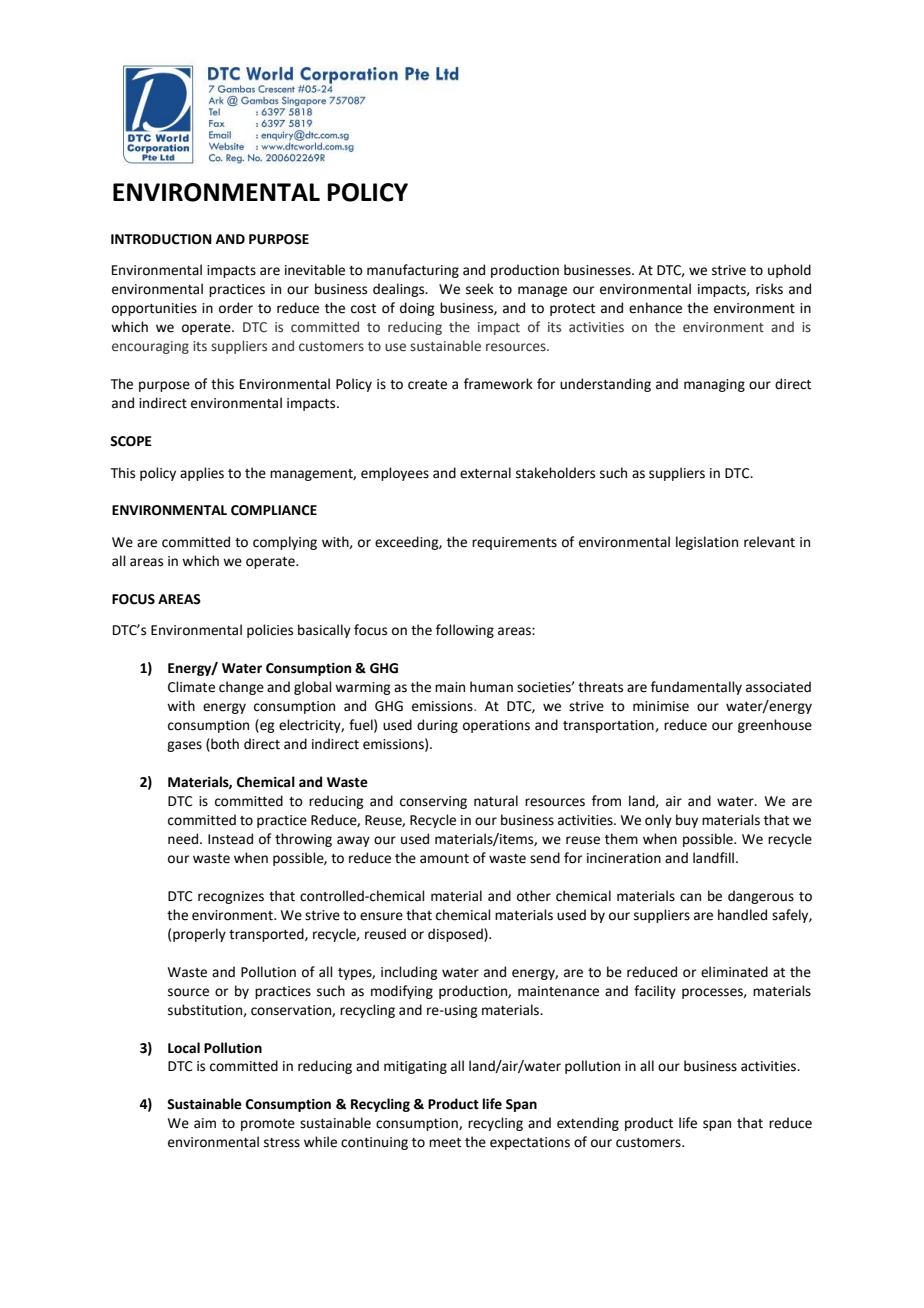 This screenshot has width=924, height=1308. What do you see at coordinates (445, 1143) in the screenshot?
I see `meet` at bounding box center [445, 1143].
